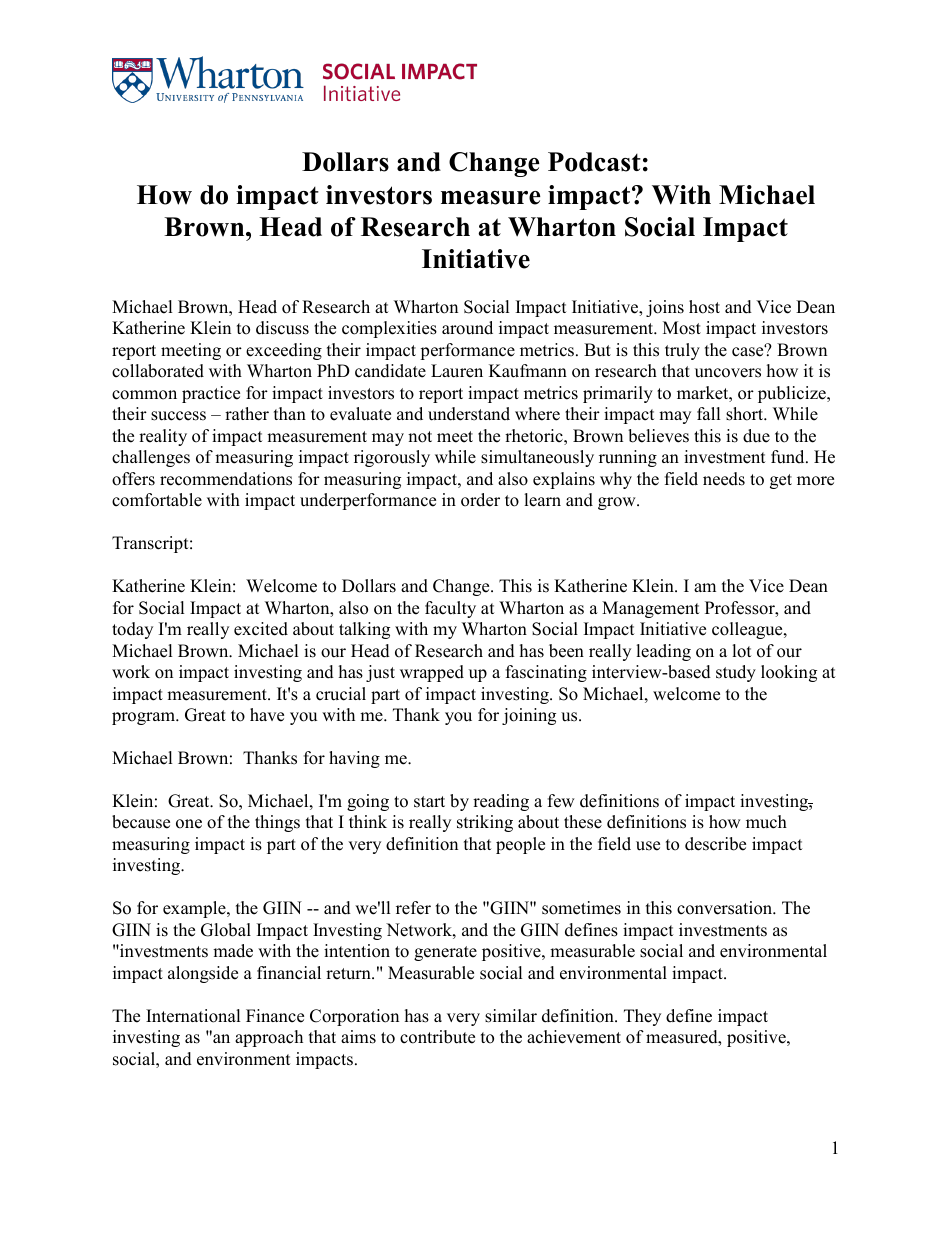  Describe the element at coordinates (211, 394) in the screenshot. I see `practice` at that location.
